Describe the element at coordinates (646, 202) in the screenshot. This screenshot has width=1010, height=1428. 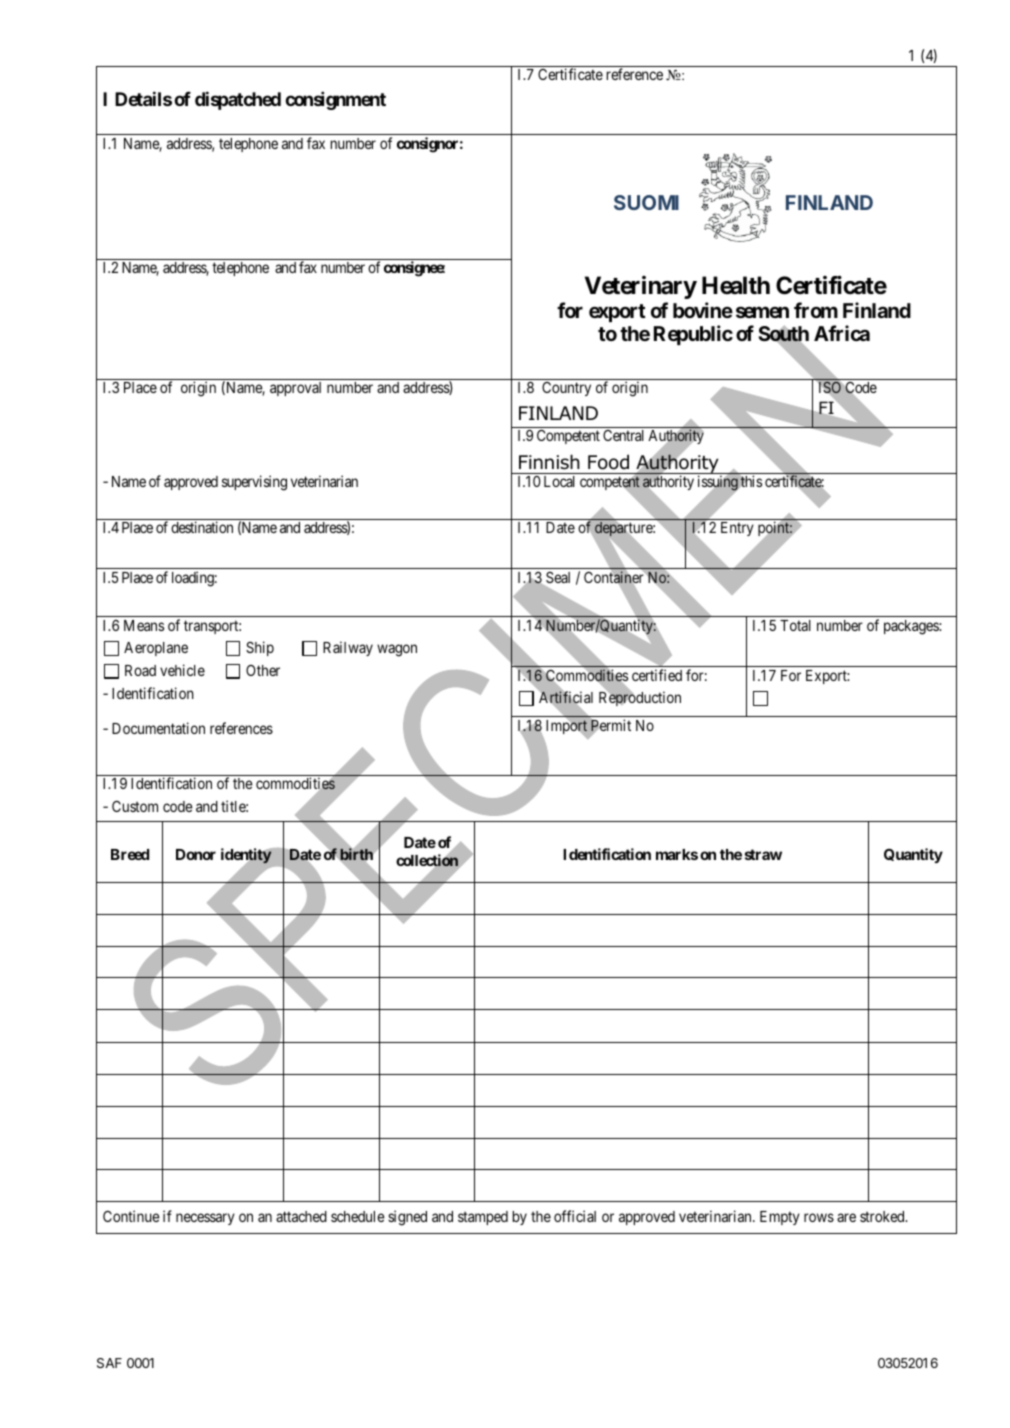
I see `SUOMI` at that location.
